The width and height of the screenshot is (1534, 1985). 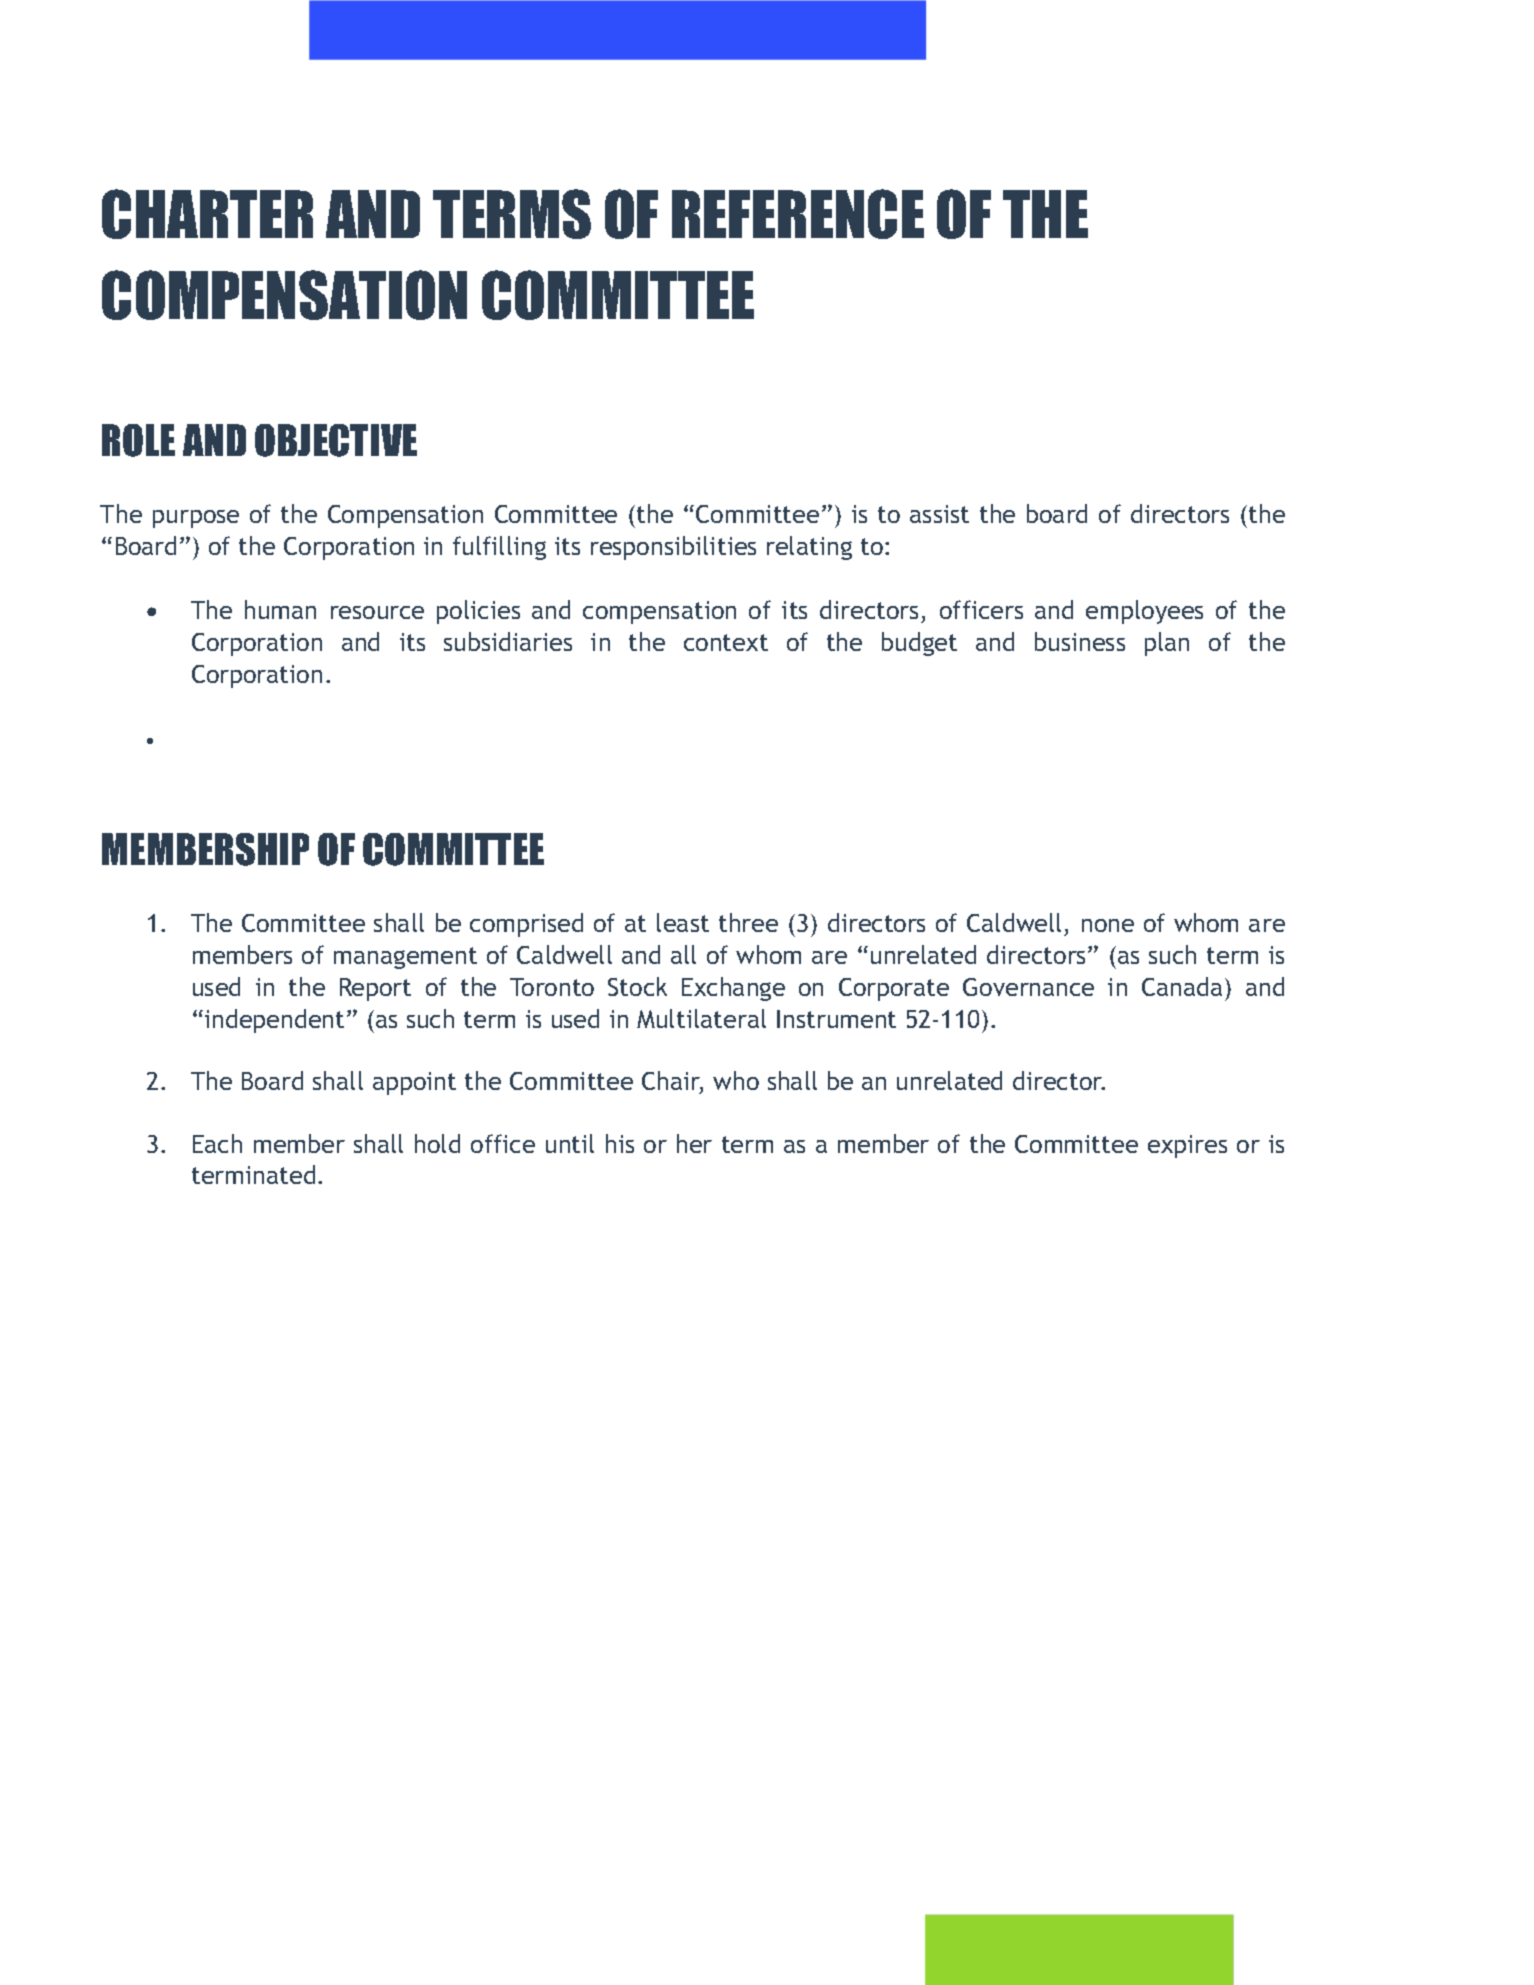 What do you see at coordinates (405, 958) in the screenshot?
I see `management` at bounding box center [405, 958].
